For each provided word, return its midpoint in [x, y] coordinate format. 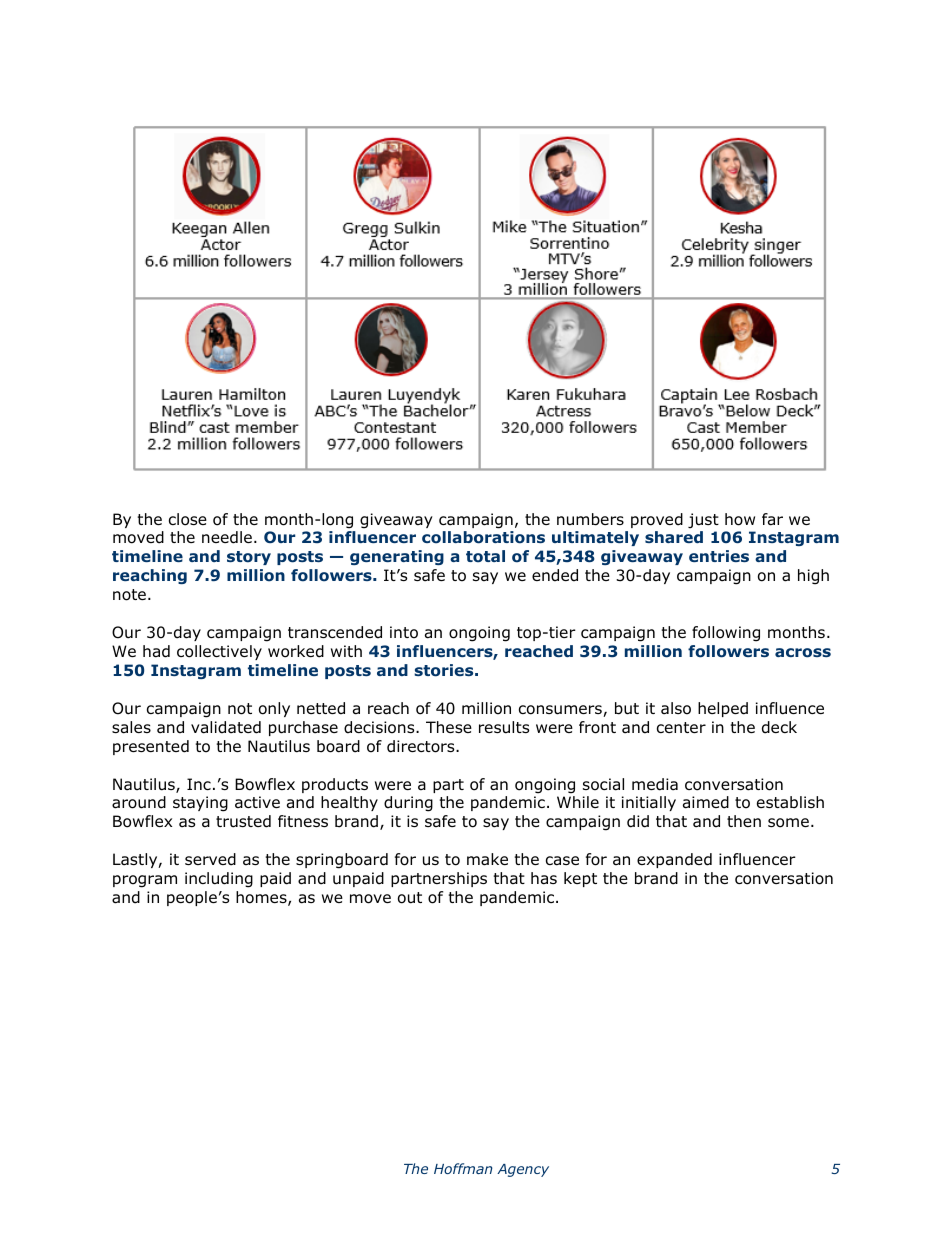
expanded [674, 860]
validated [226, 727]
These [449, 727]
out [410, 898]
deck [779, 727]
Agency [523, 1170]
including [219, 880]
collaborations [483, 537]
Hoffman [463, 1168]
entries [719, 556]
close [188, 519]
